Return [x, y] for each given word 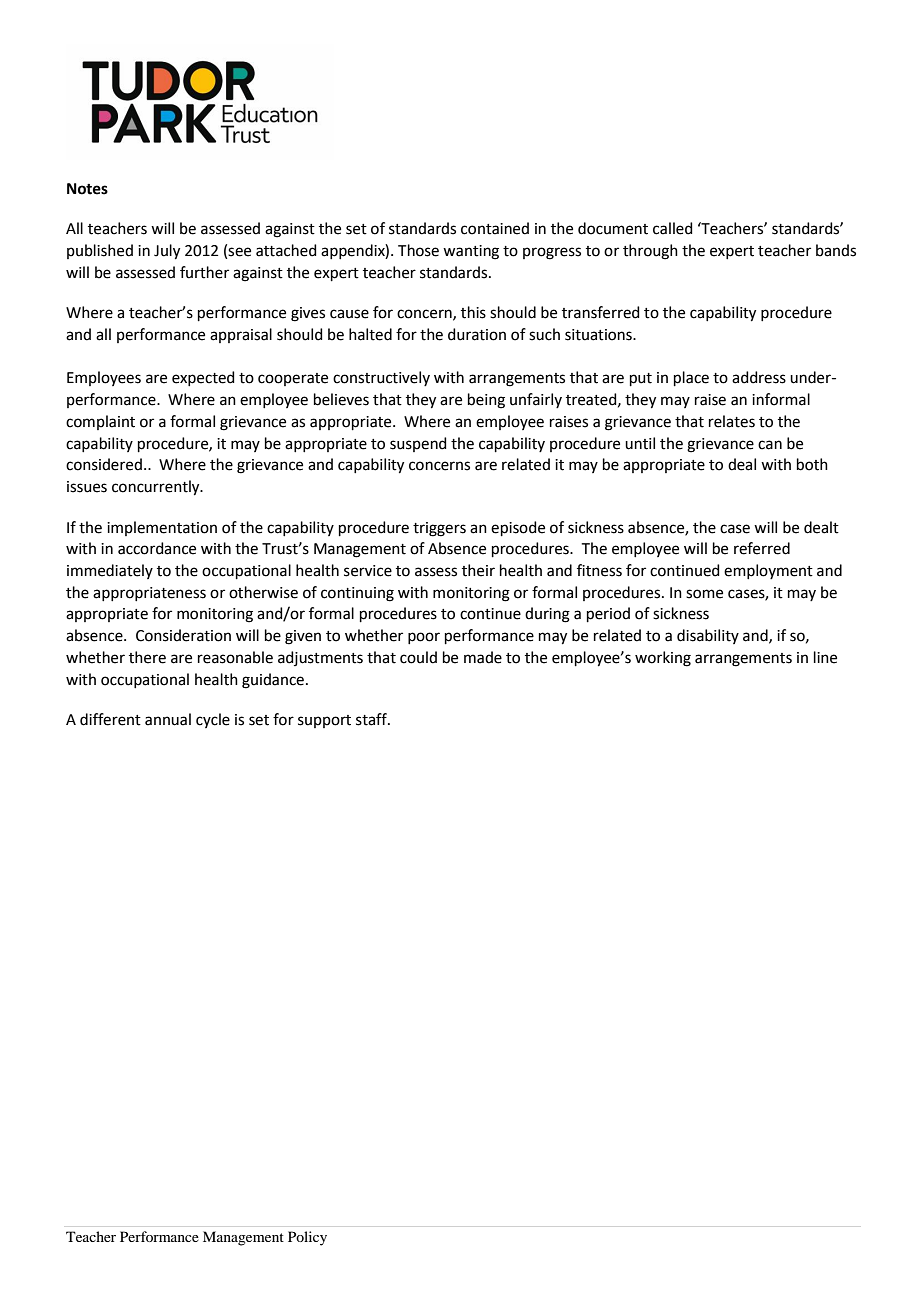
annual [168, 719]
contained [495, 228]
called [673, 228]
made [483, 657]
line [825, 657]
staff [372, 719]
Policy [307, 1238]
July [167, 252]
